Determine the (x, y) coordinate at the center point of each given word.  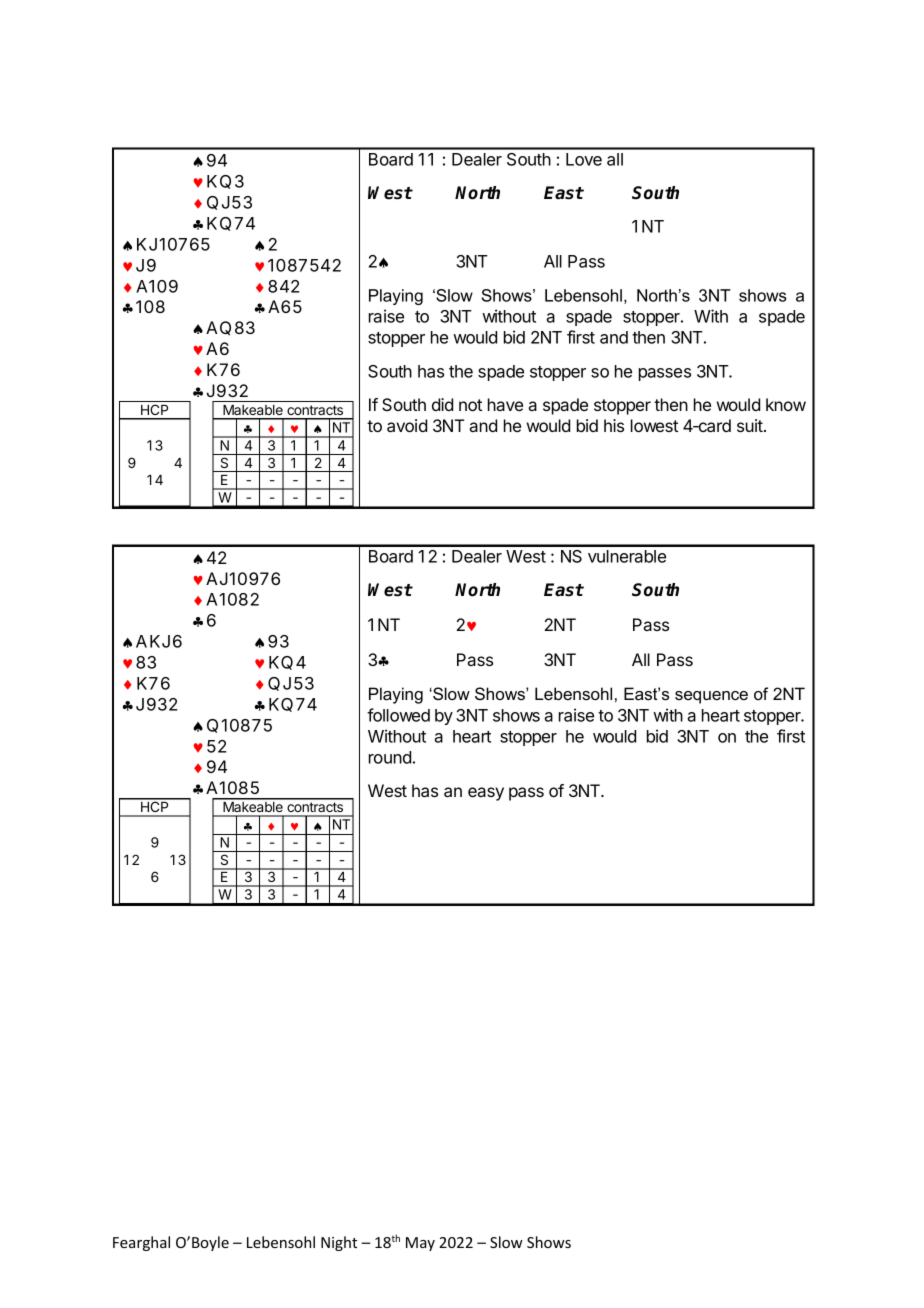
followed (398, 715)
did (442, 404)
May (420, 1244)
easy (486, 794)
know (786, 404)
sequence (711, 697)
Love (584, 159)
